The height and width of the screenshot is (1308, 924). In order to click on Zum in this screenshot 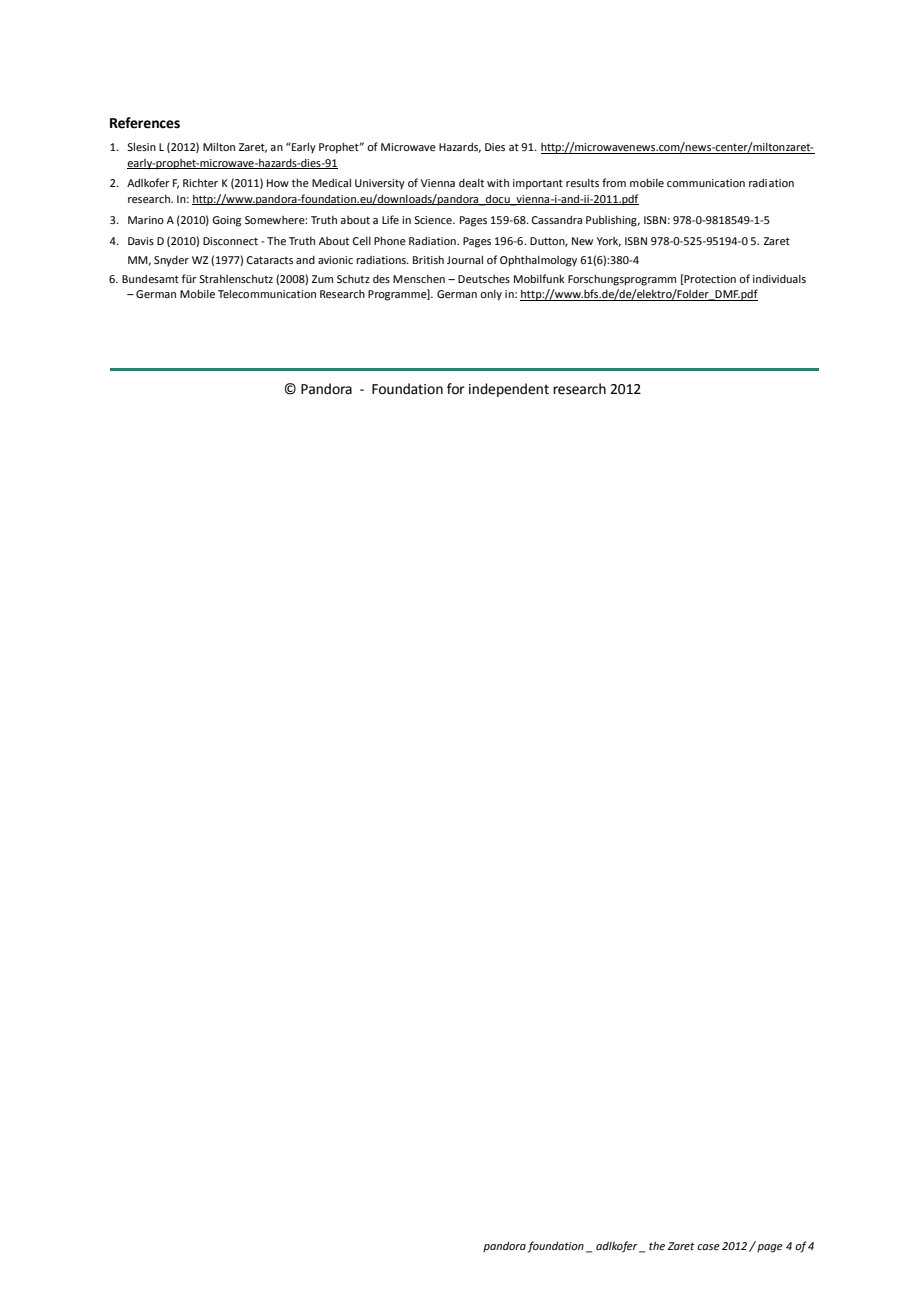, I will do `click(322, 279)`.
